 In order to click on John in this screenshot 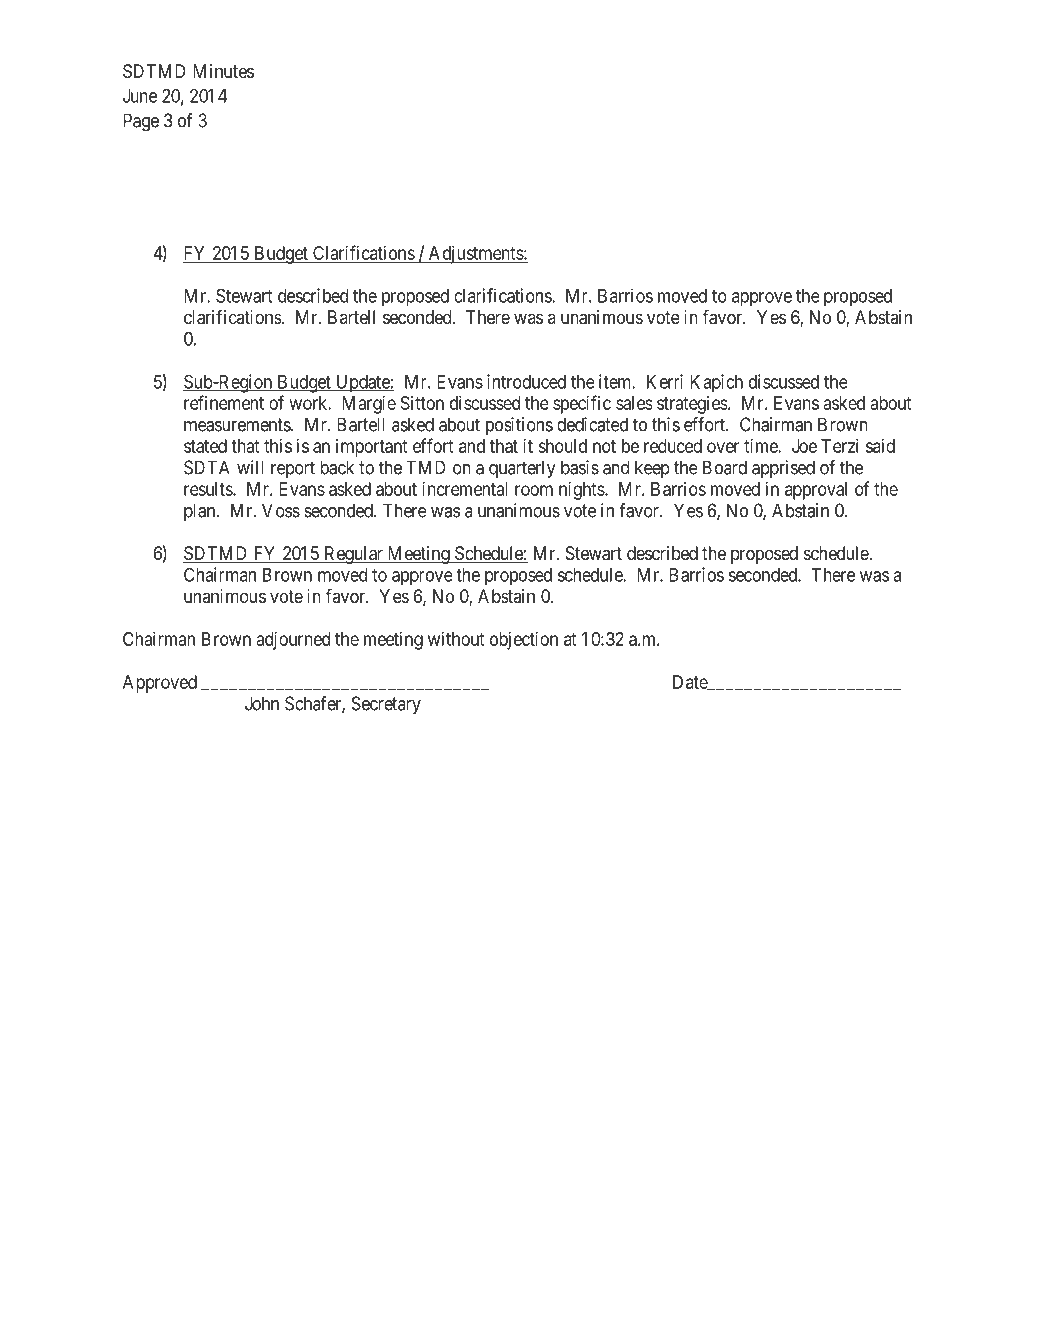, I will do `click(262, 703)`.
